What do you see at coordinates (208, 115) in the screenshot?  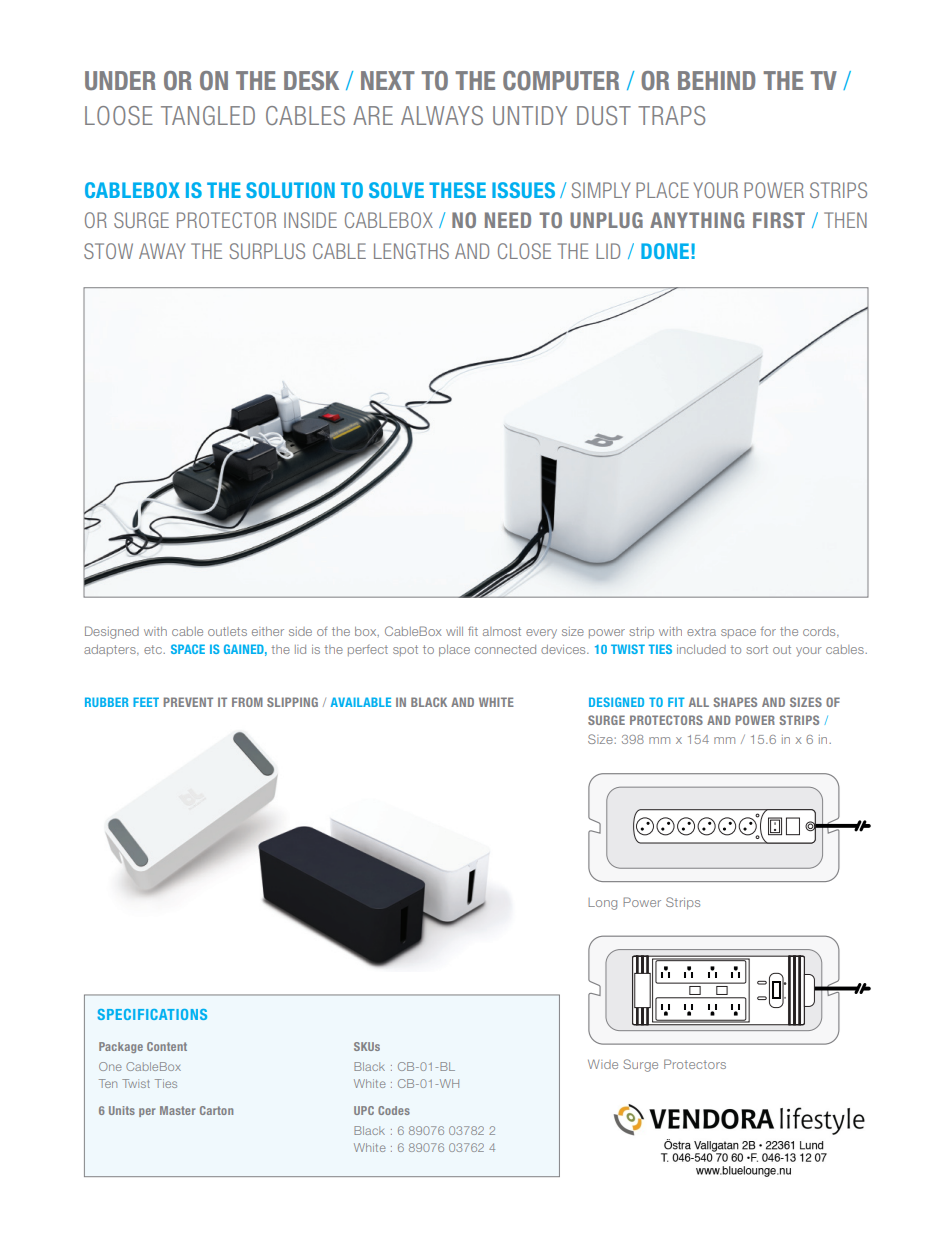 I see `TANGLED` at bounding box center [208, 115].
